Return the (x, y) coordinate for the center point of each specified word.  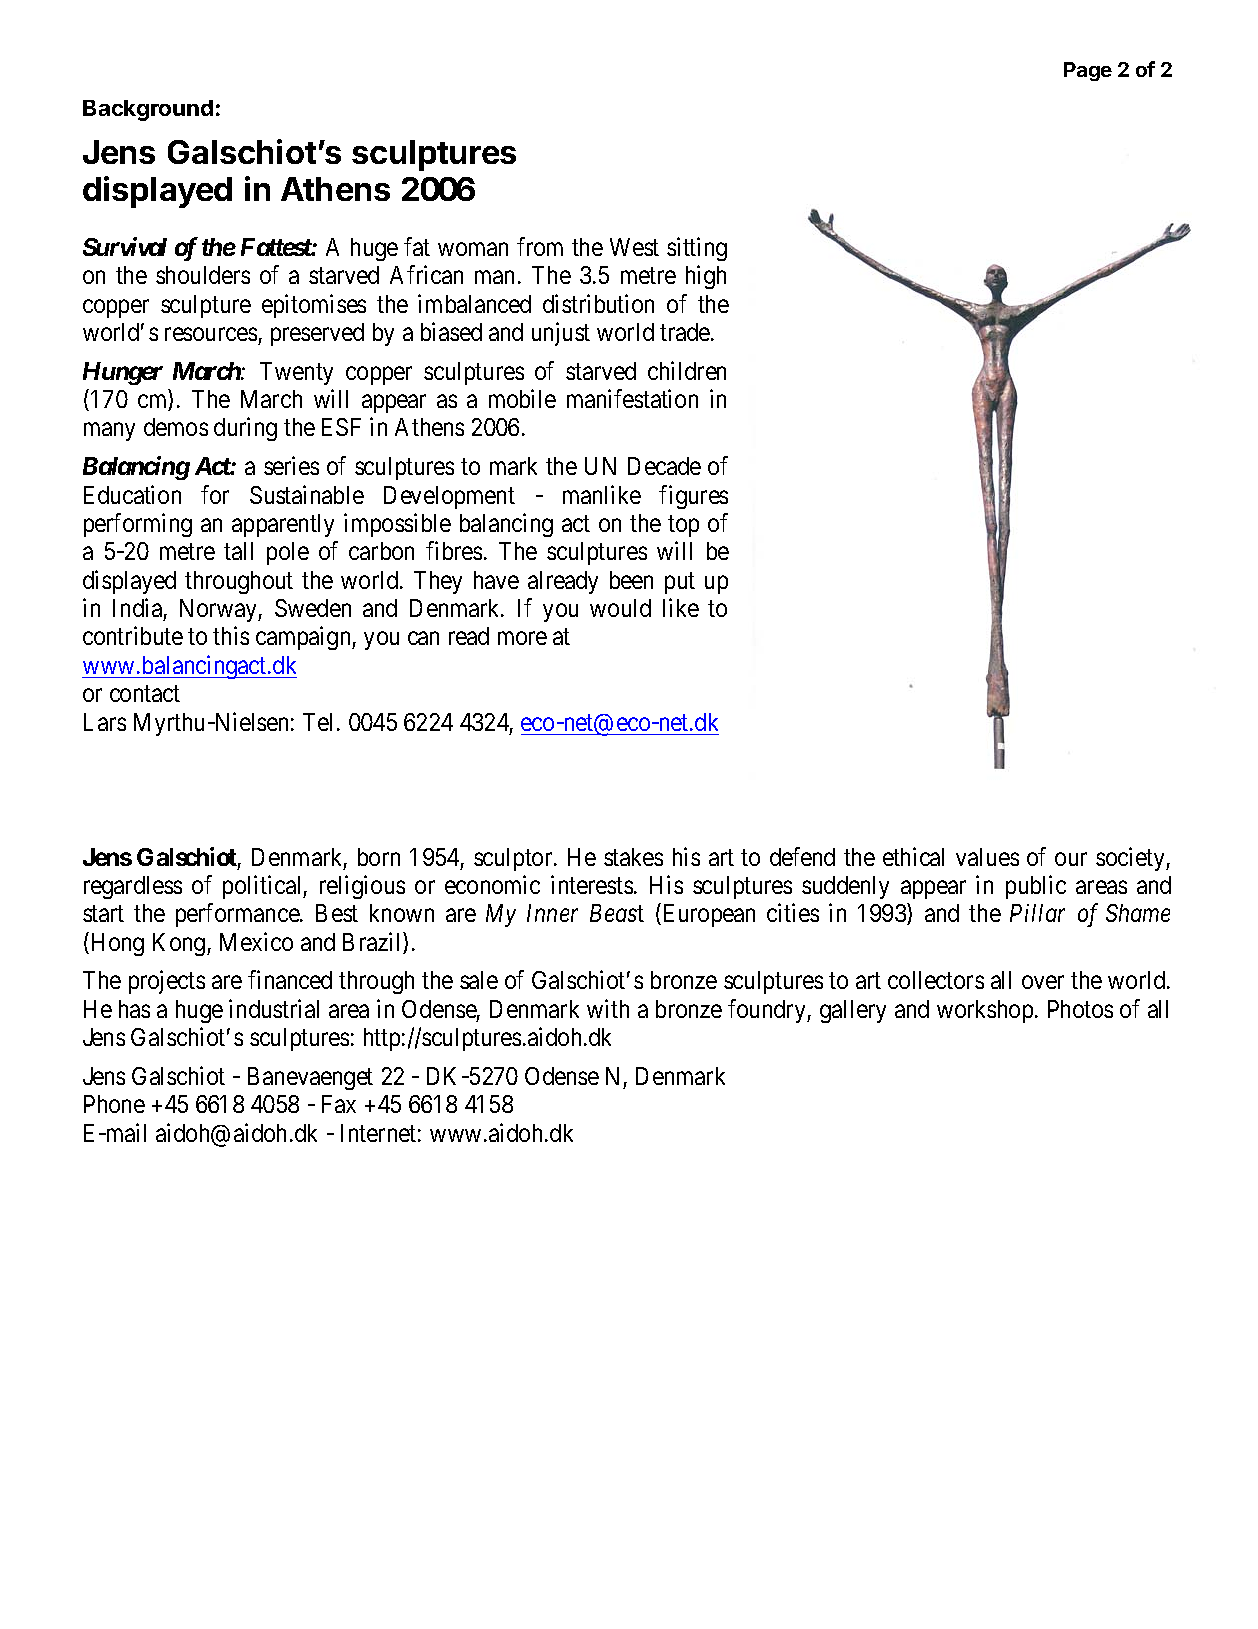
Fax (339, 1104)
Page (1088, 71)
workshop (985, 1011)
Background (148, 110)
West (634, 247)
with (608, 1008)
